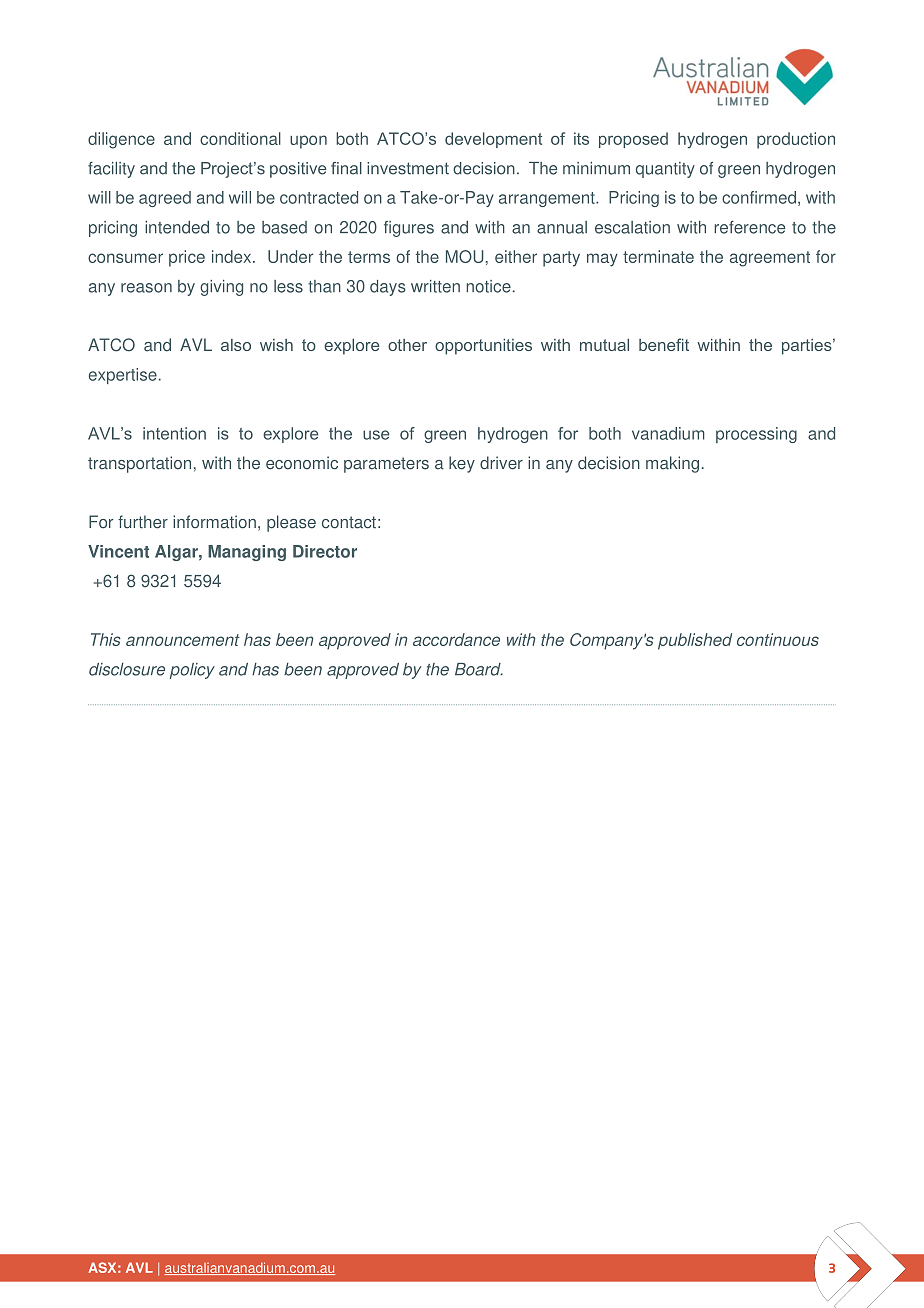  I want to click on quantity, so click(665, 170).
